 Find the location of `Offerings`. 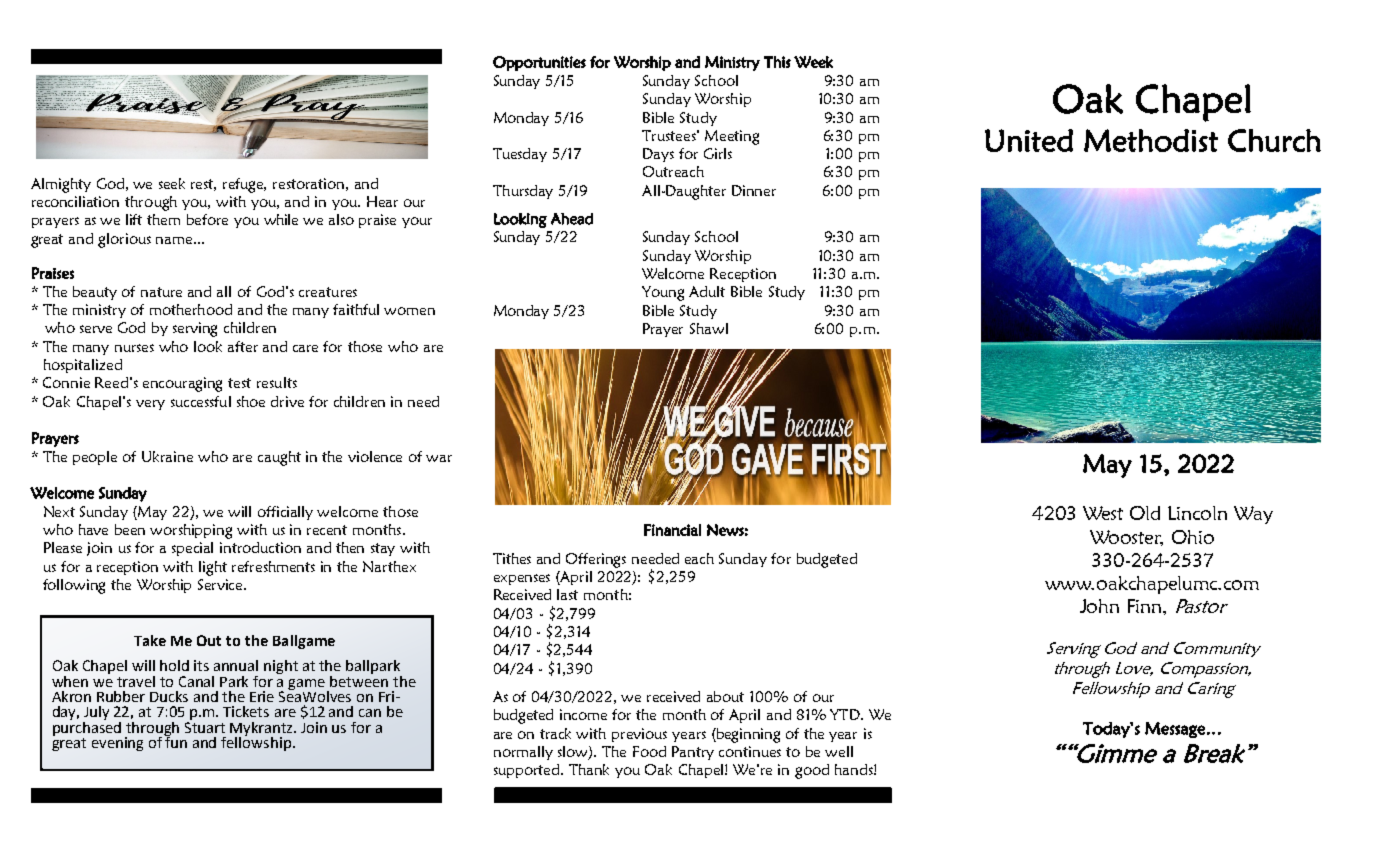

Offerings is located at coordinates (596, 560).
